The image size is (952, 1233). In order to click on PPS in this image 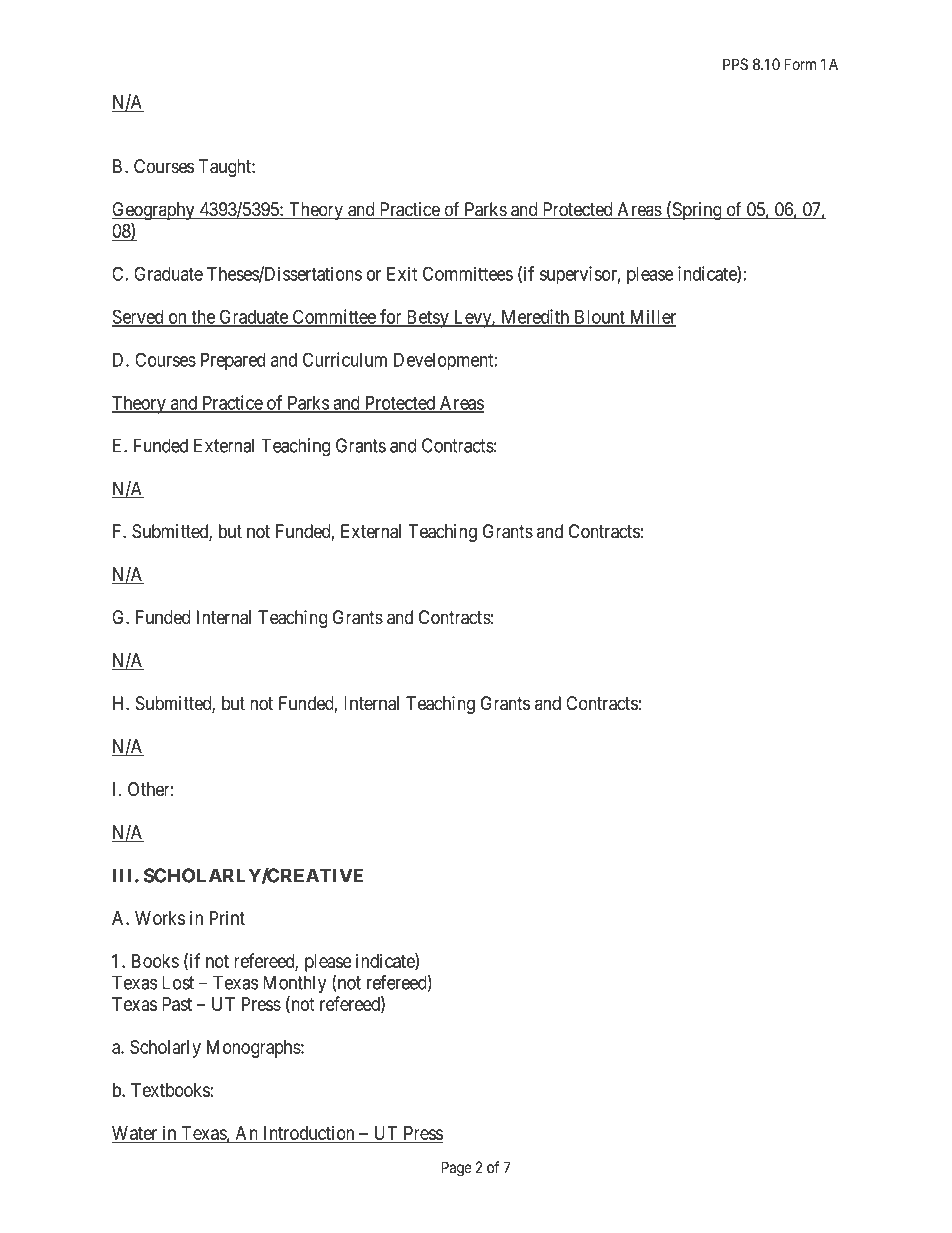, I will do `click(735, 64)`.
